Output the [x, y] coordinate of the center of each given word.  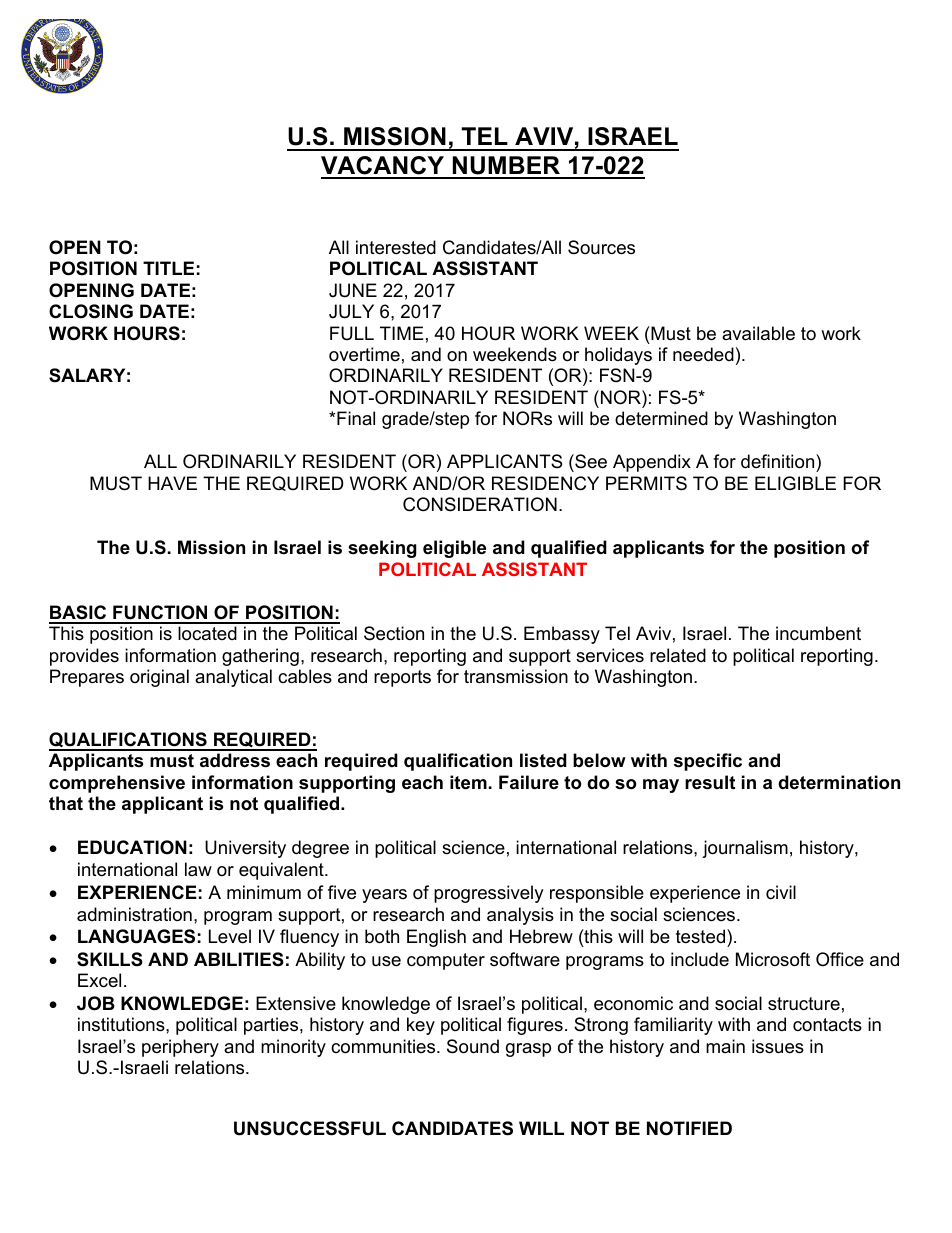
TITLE [168, 268]
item [468, 782]
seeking [382, 549]
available [758, 333]
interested [396, 247]
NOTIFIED [689, 1128]
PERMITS [646, 483]
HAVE [172, 483]
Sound [473, 1046]
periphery [180, 1048]
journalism [745, 849]
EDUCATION [132, 847]
